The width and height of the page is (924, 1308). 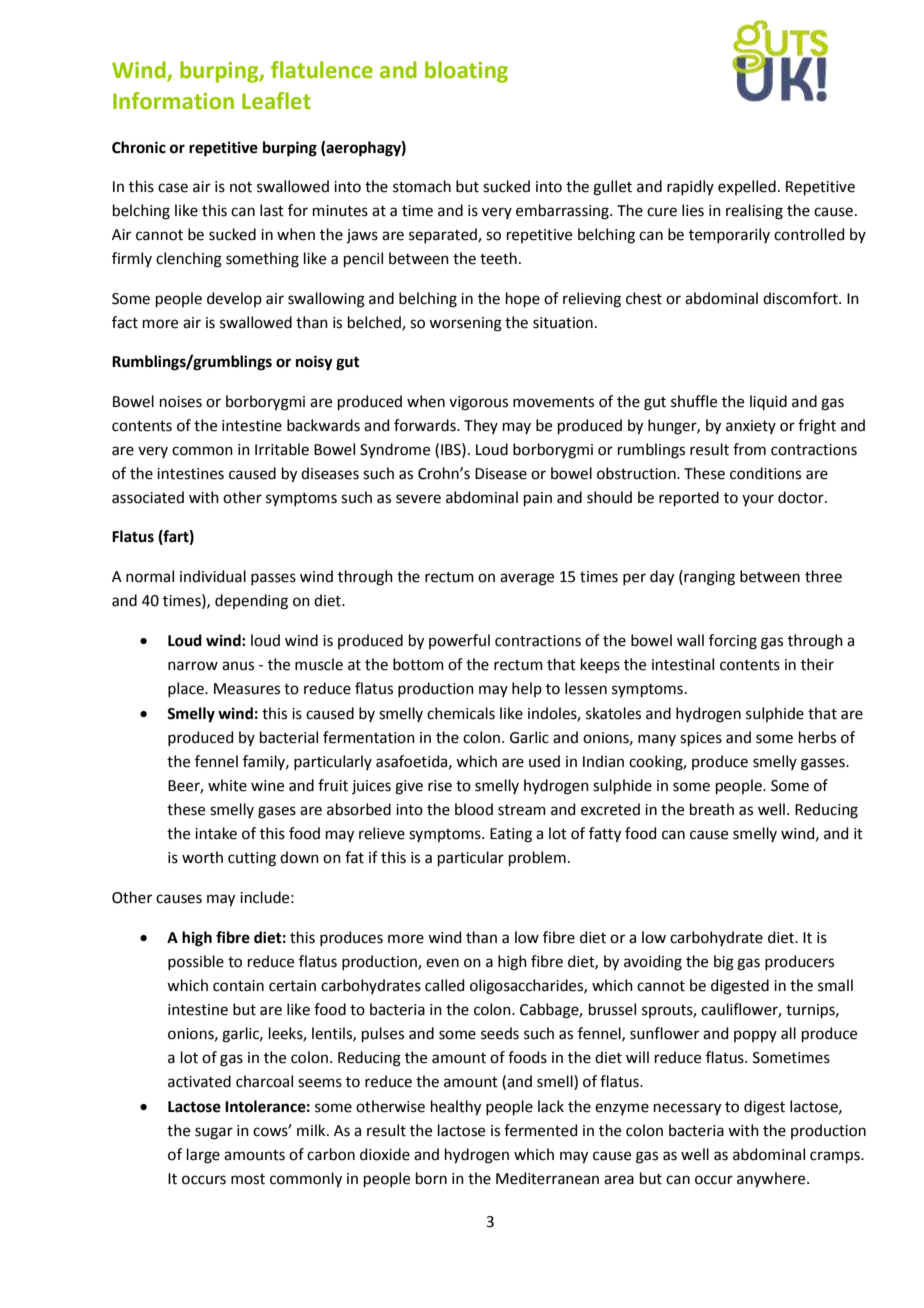 What do you see at coordinates (148, 497) in the page?
I see `associated` at bounding box center [148, 497].
